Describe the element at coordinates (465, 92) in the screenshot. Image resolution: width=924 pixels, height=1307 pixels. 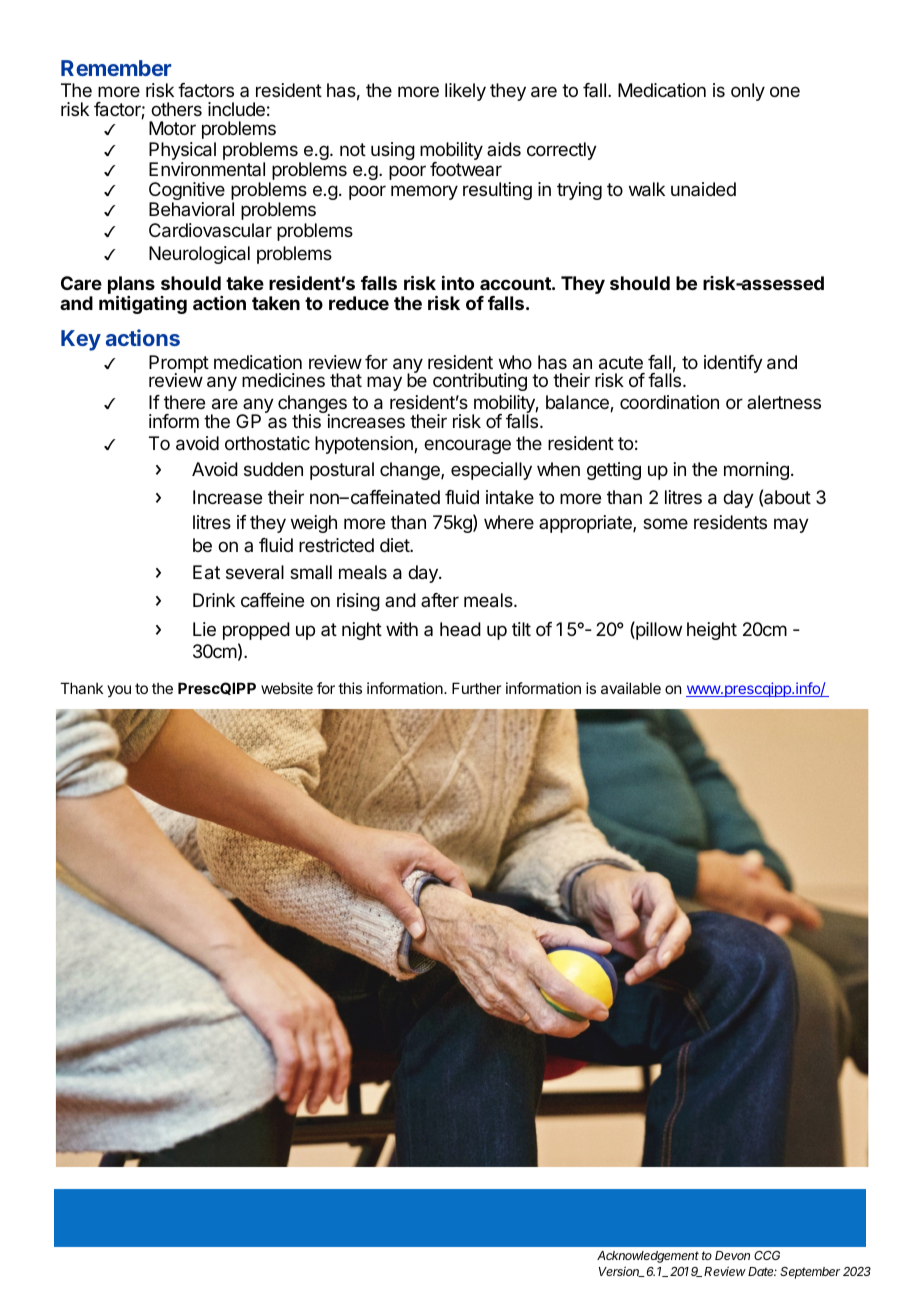
I see `likely` at that location.
